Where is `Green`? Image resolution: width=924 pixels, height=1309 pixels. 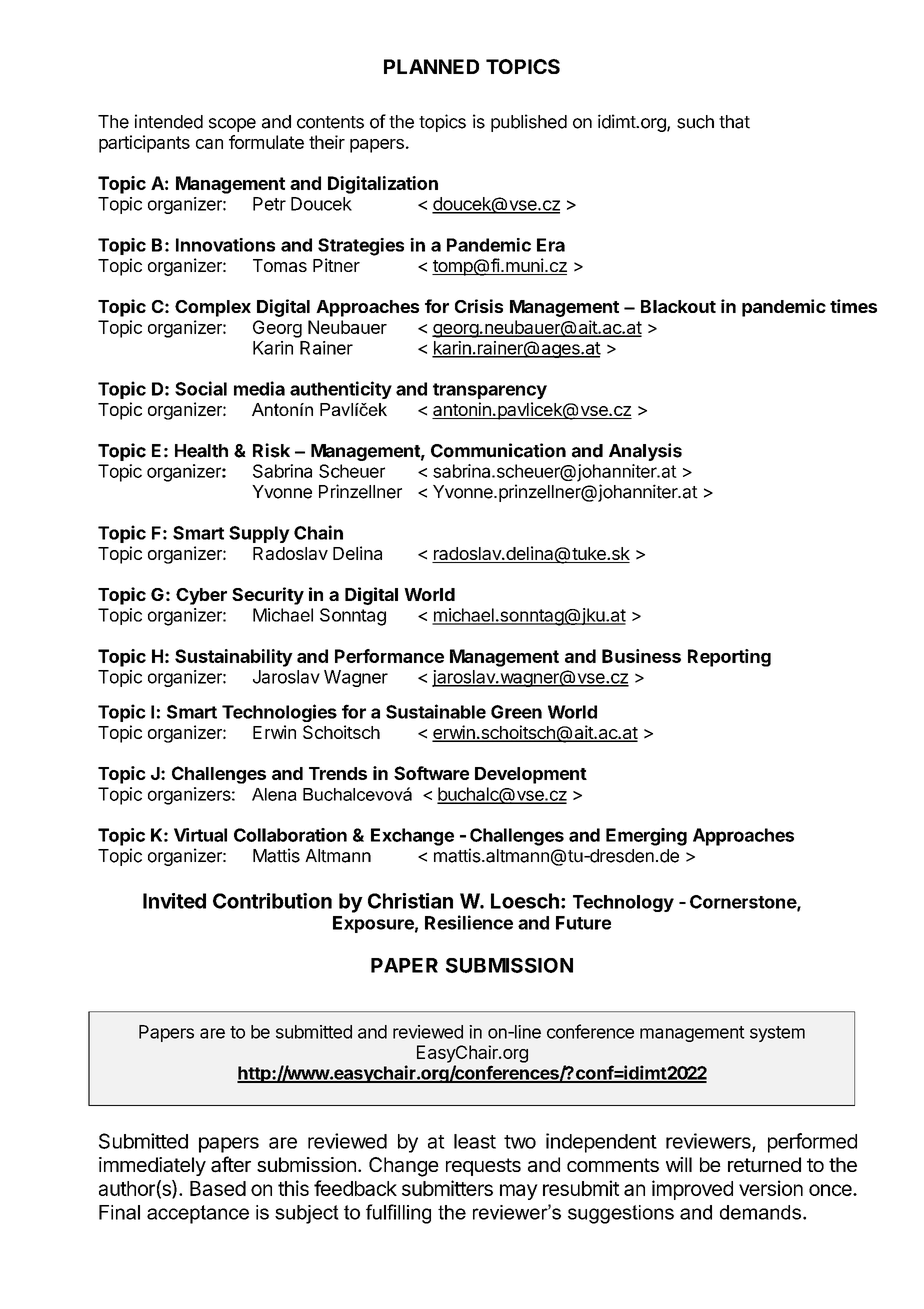
Green is located at coordinates (516, 712).
